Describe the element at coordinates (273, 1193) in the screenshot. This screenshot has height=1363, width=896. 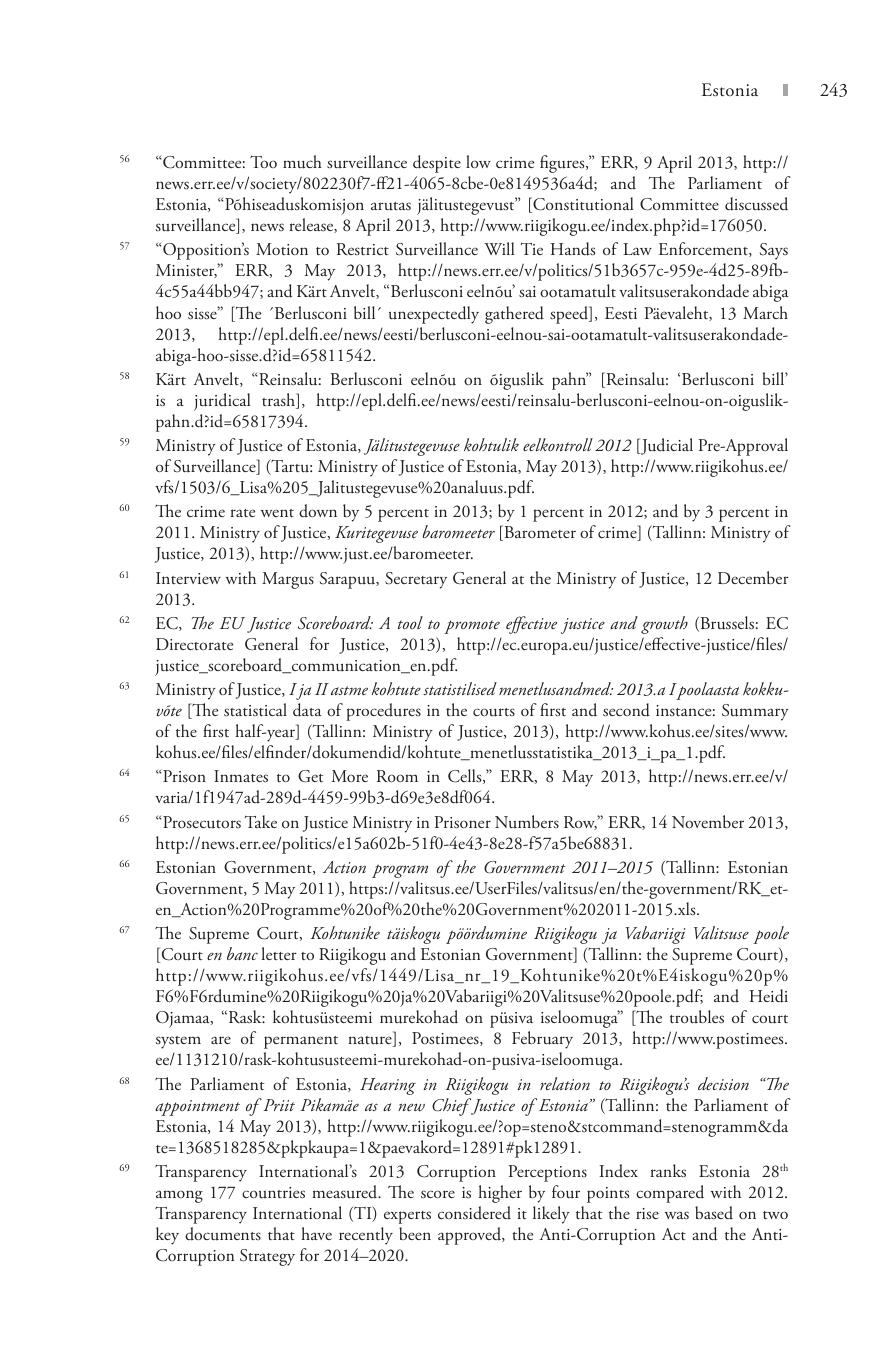
I see `countries` at that location.
